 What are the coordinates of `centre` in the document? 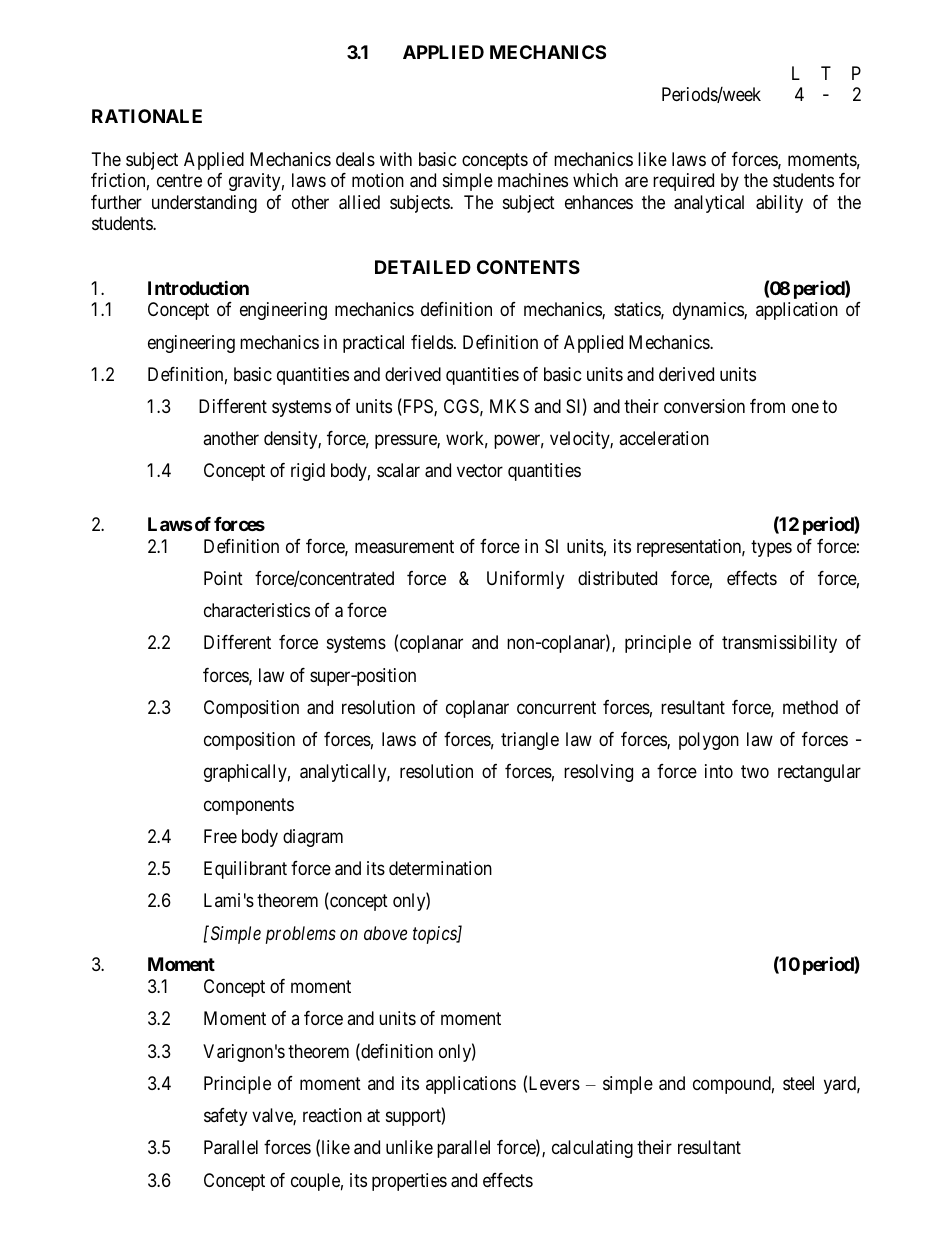 It's located at (179, 180).
